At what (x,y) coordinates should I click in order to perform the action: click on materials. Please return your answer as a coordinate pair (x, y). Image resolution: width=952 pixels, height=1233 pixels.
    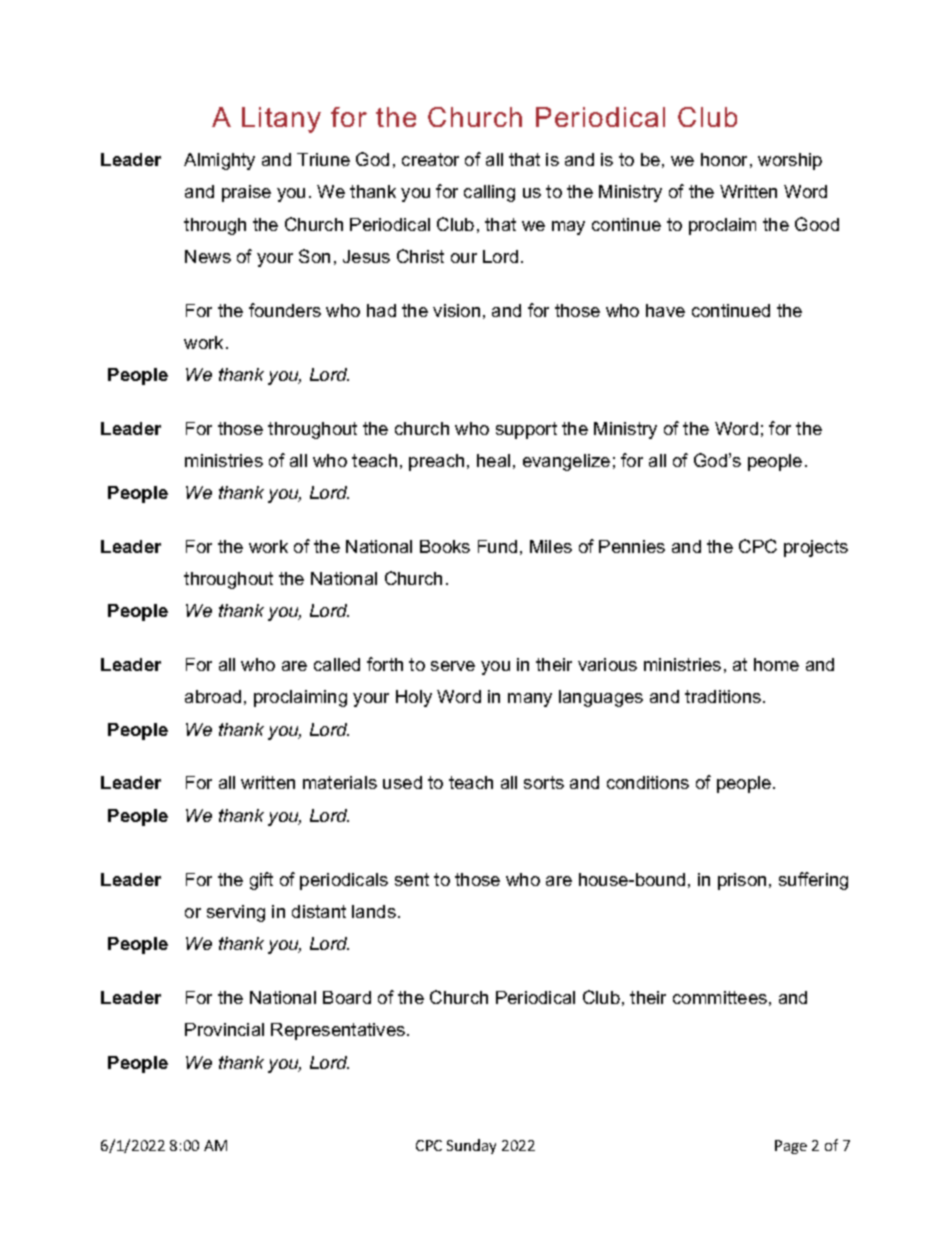
    Looking at the image, I should click on (340, 782).
